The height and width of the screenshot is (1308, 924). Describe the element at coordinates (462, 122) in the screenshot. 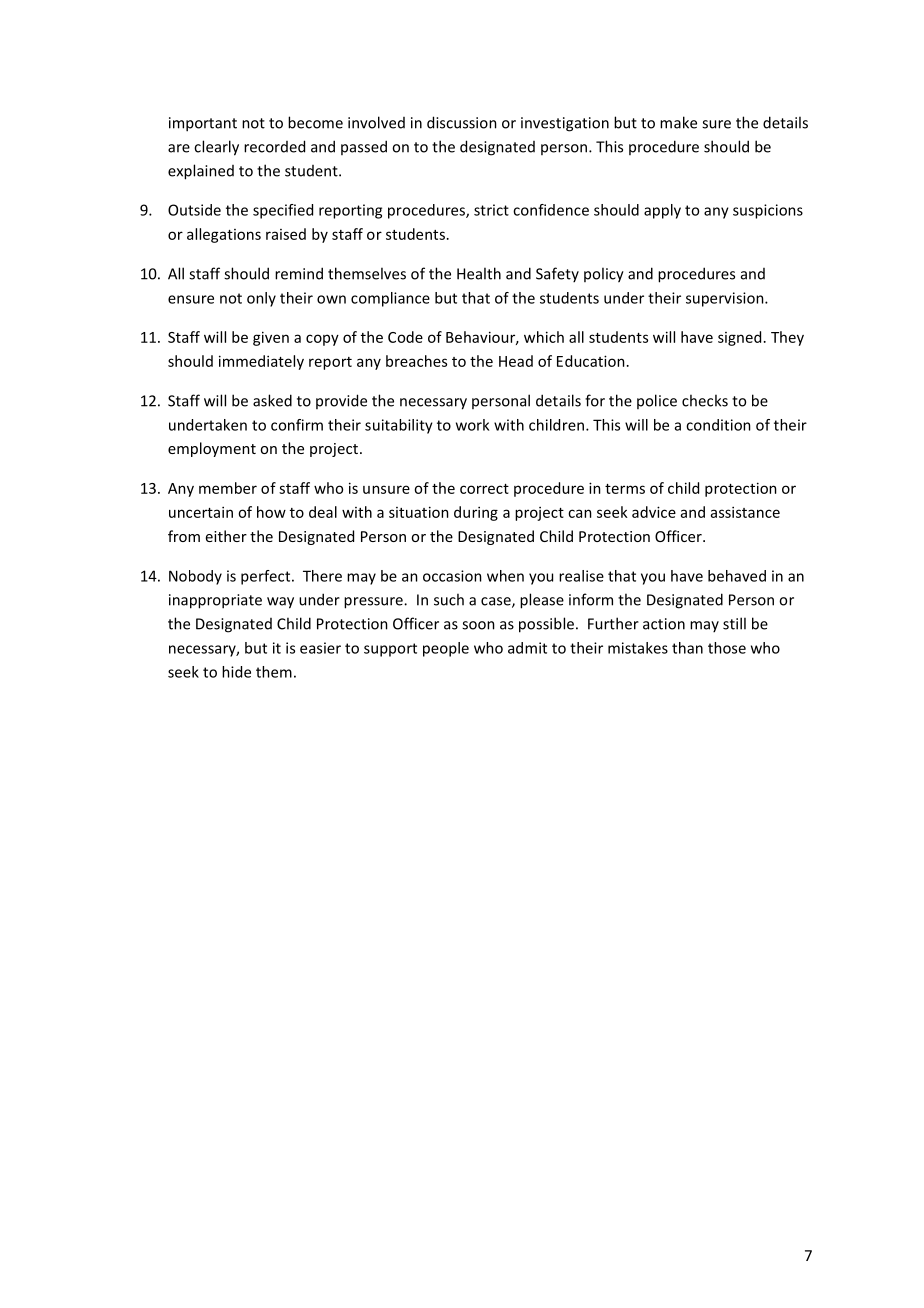

I see `discussion` at that location.
